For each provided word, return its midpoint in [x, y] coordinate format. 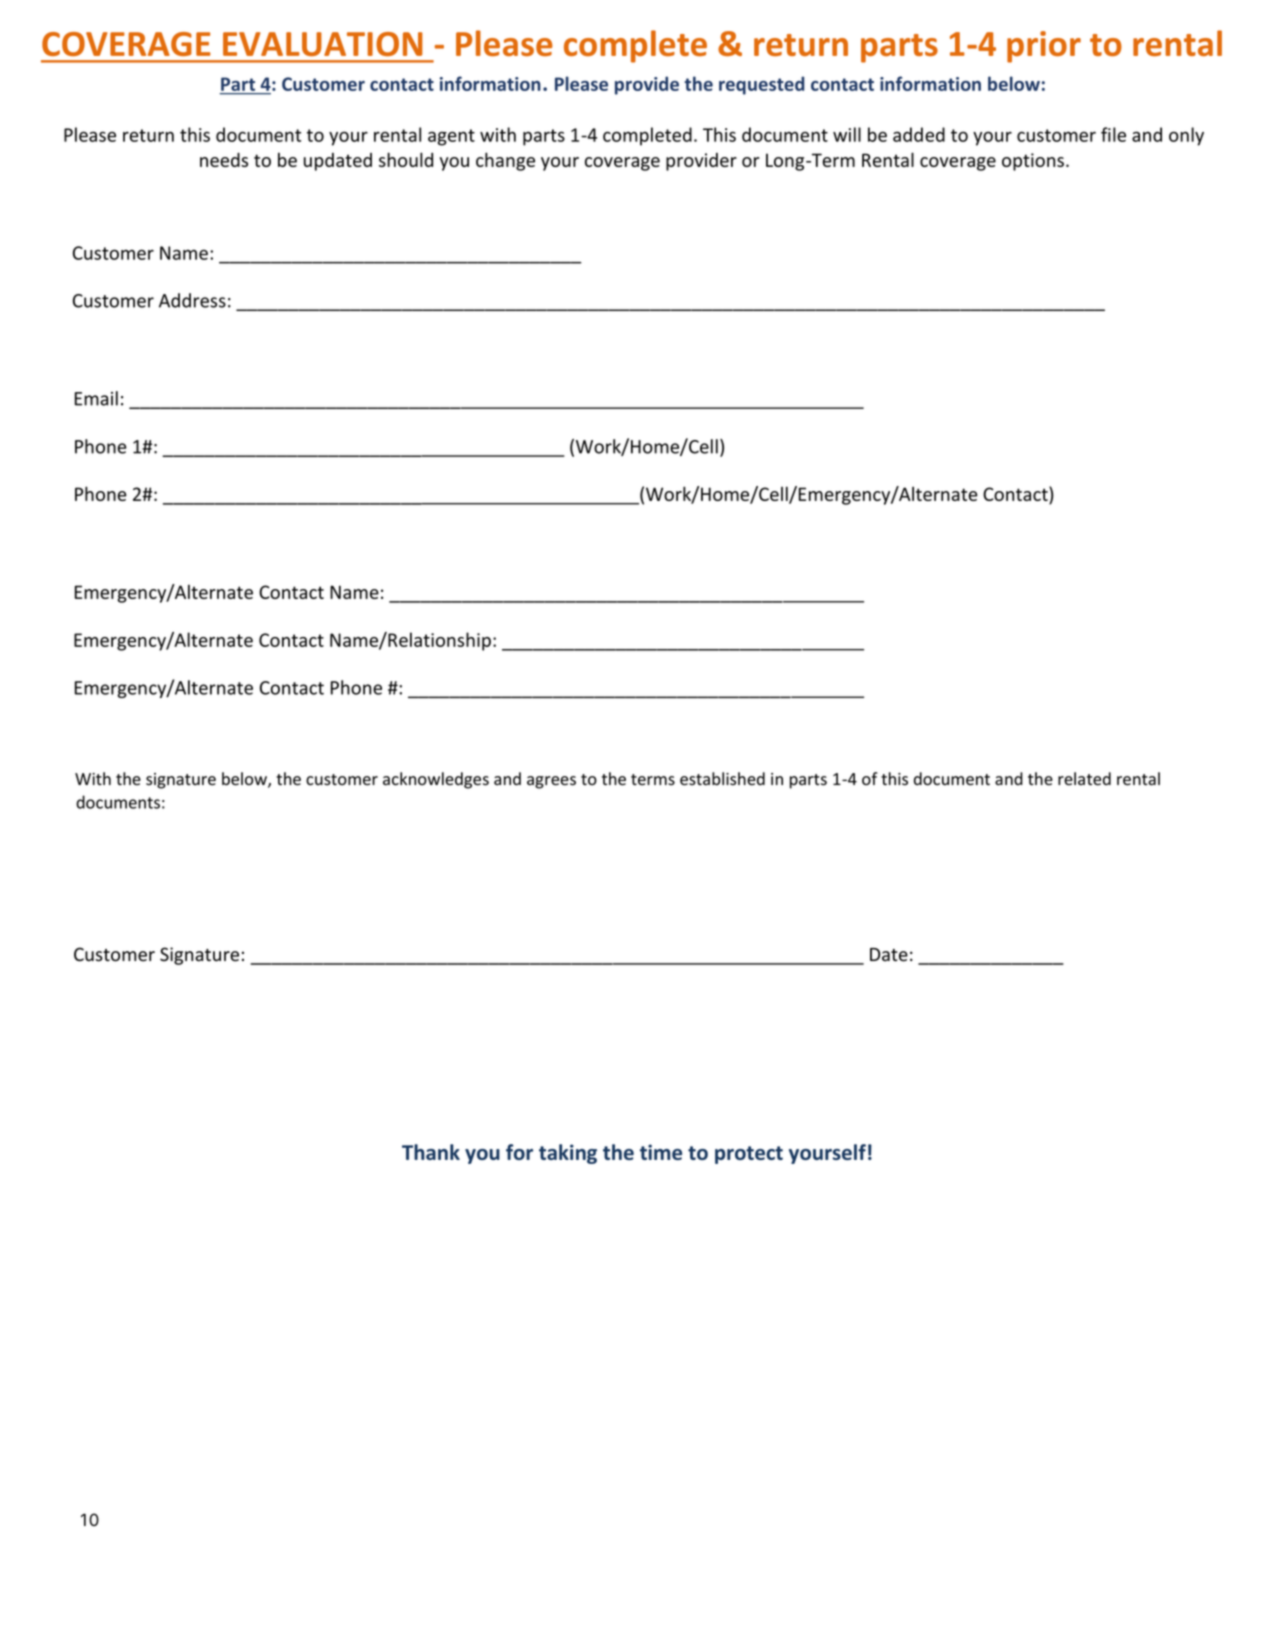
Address [192, 300]
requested [761, 85]
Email [96, 398]
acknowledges [436, 780]
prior [1044, 47]
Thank [431, 1152]
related [1084, 779]
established [722, 779]
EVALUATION [323, 44]
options [1033, 162]
